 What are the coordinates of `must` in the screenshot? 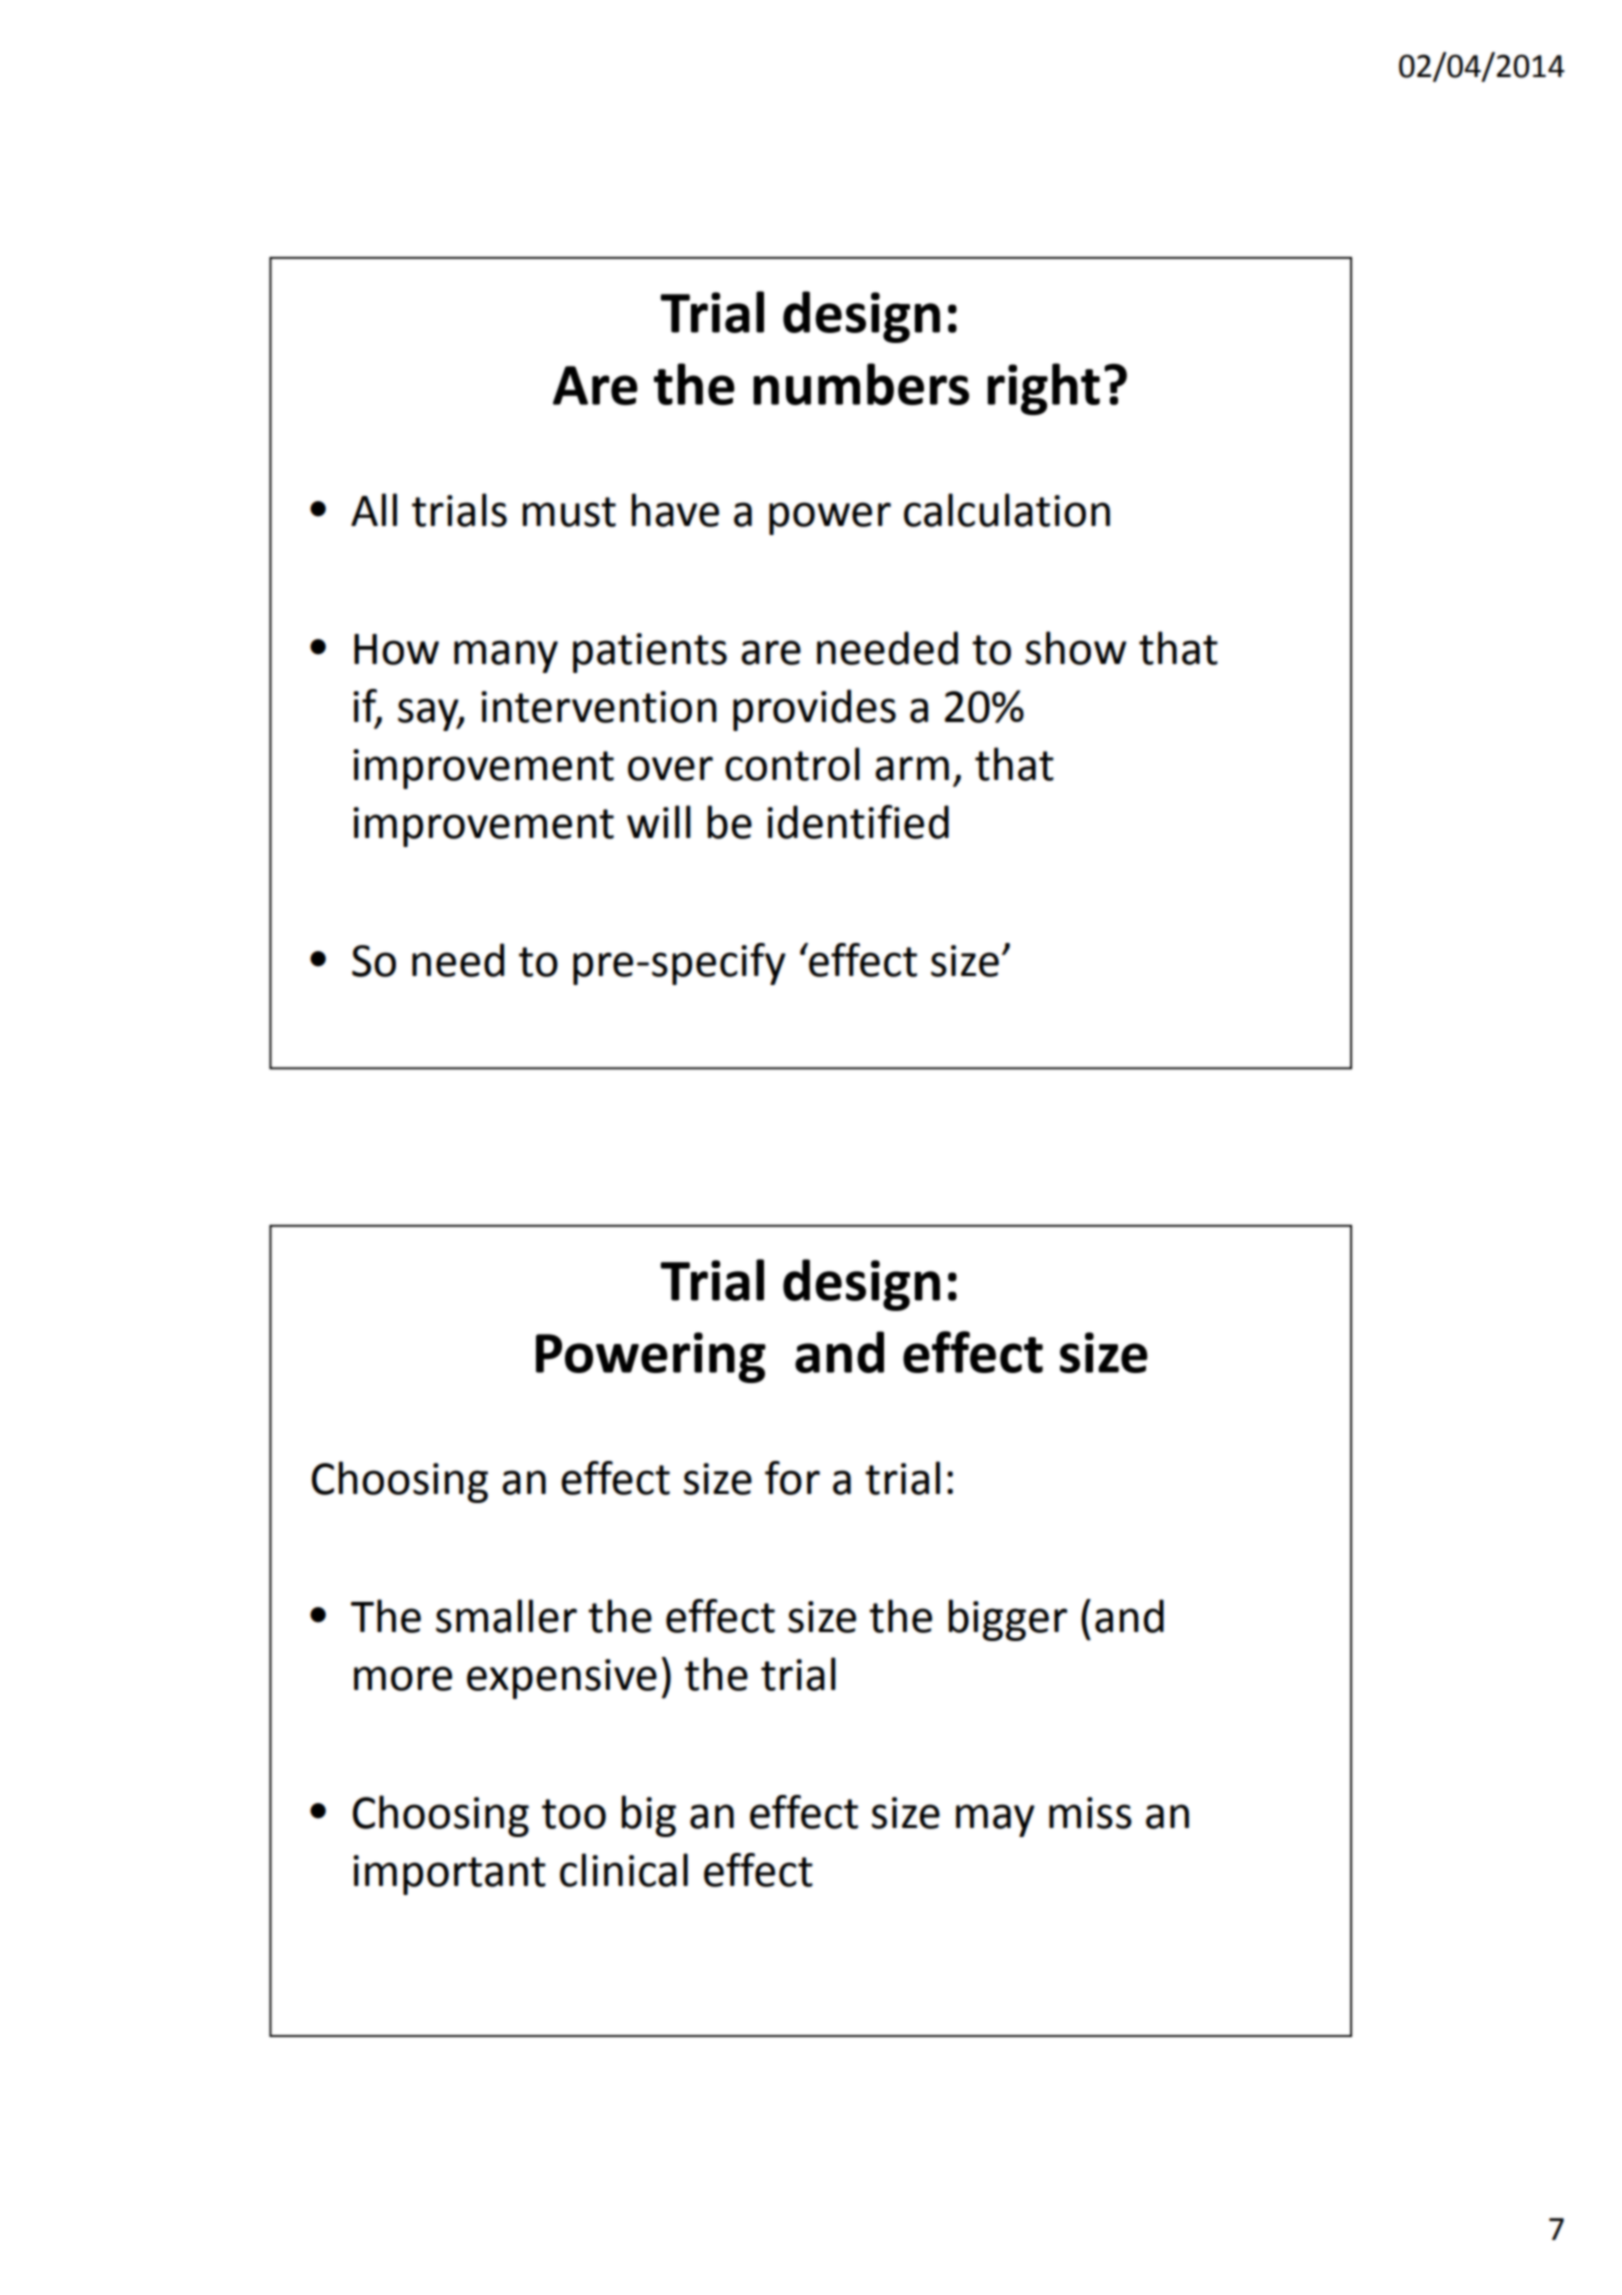 It's located at (569, 512).
